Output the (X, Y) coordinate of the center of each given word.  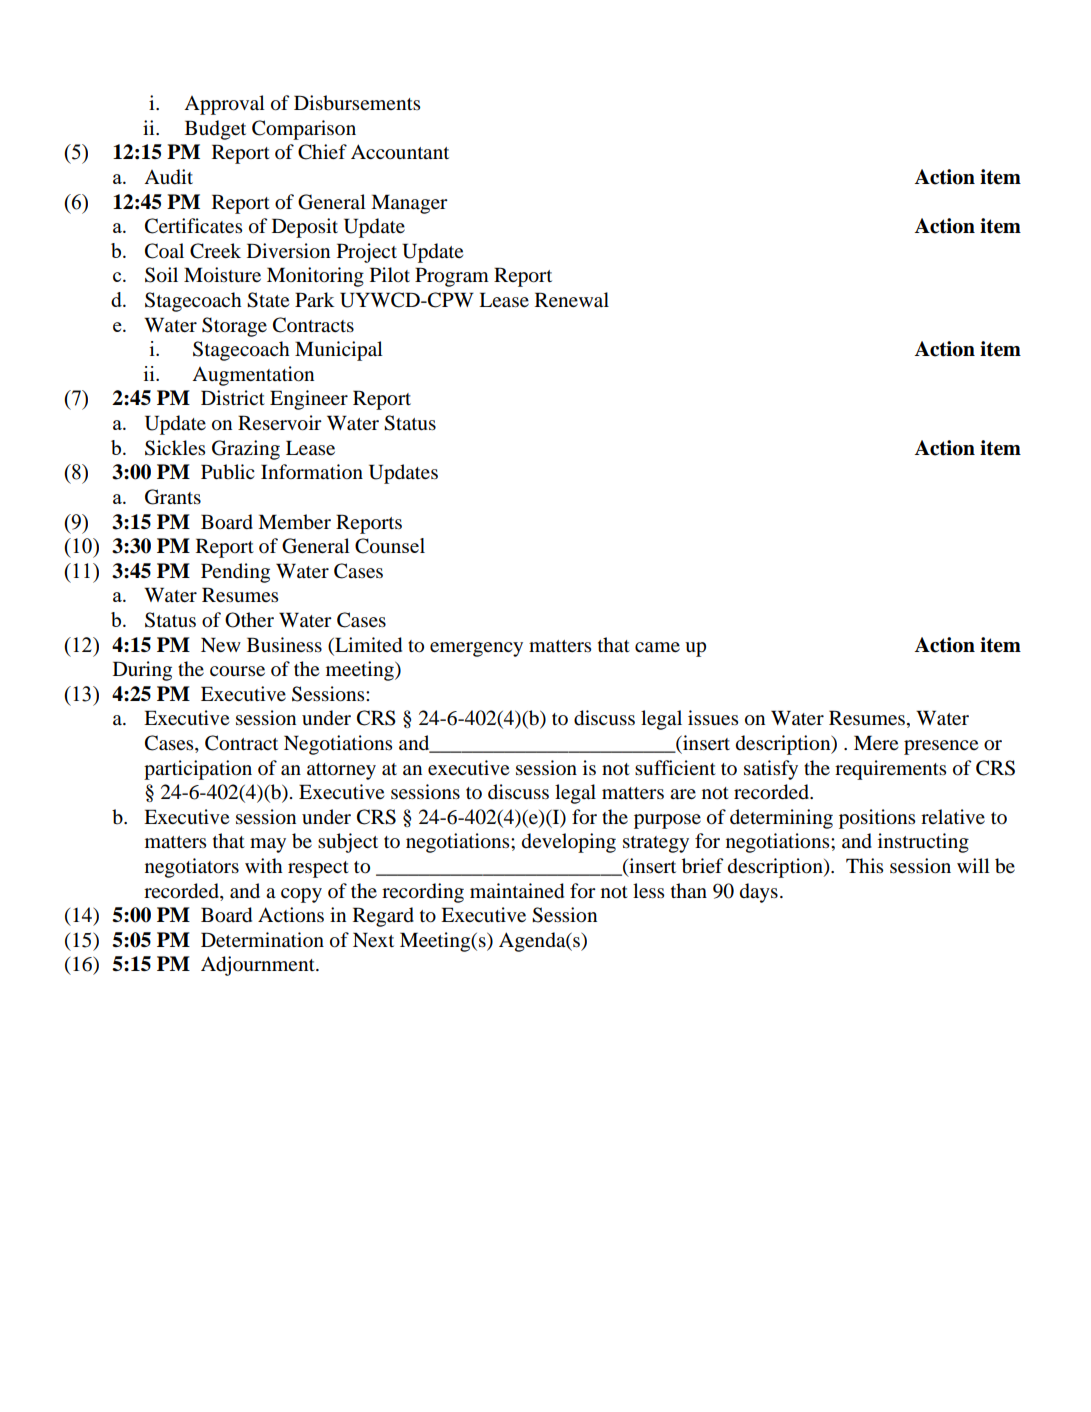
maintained (517, 891)
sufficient (675, 767)
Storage (234, 327)
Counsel (390, 546)
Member (294, 522)
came (657, 647)
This (864, 865)
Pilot (390, 275)
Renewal (572, 299)
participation (198, 770)
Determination (262, 939)
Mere (876, 742)
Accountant (400, 152)
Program (452, 277)
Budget (215, 130)
